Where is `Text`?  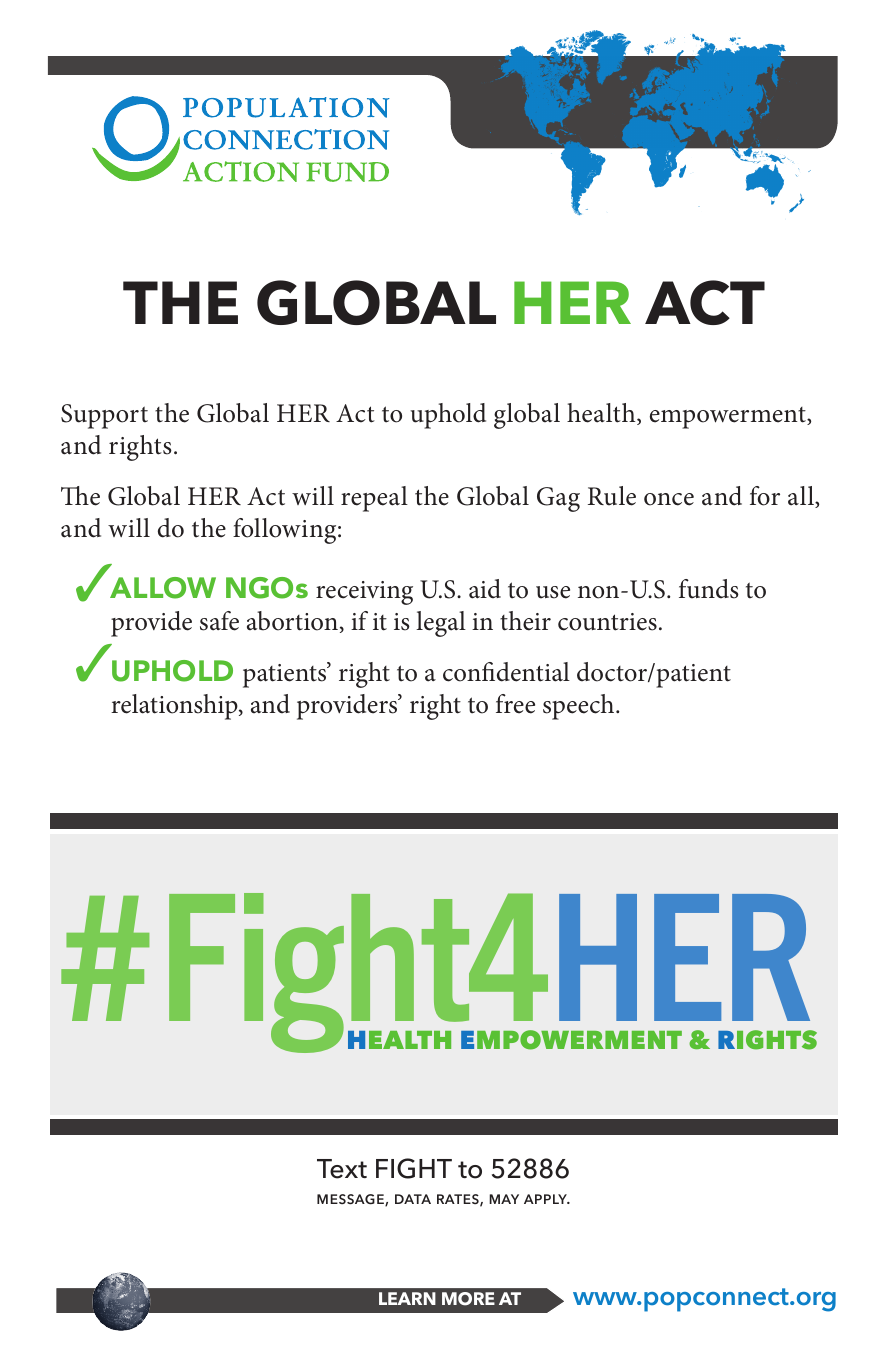 Text is located at coordinates (342, 1169).
